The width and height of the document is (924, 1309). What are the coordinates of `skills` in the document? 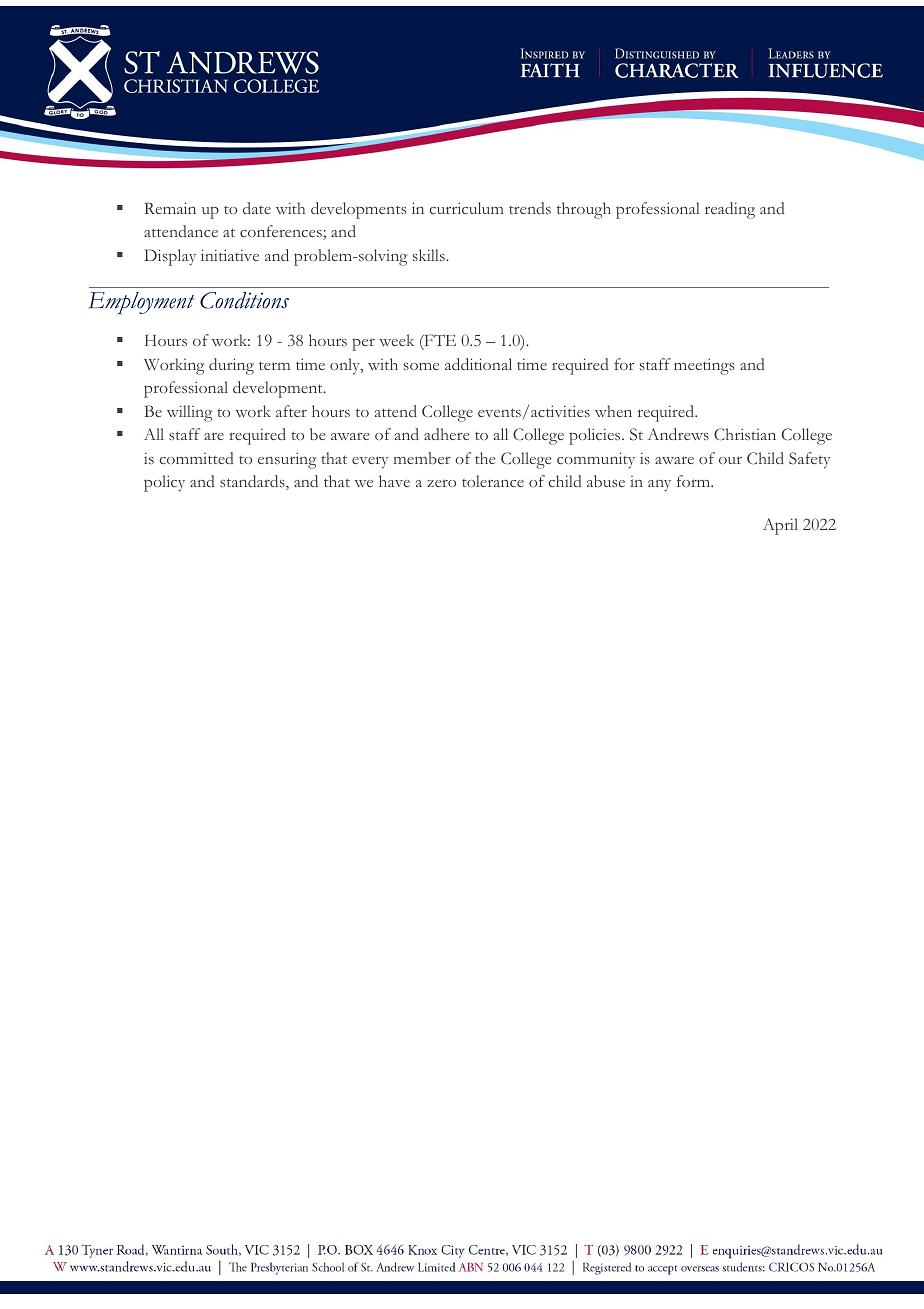 It's located at (430, 255).
